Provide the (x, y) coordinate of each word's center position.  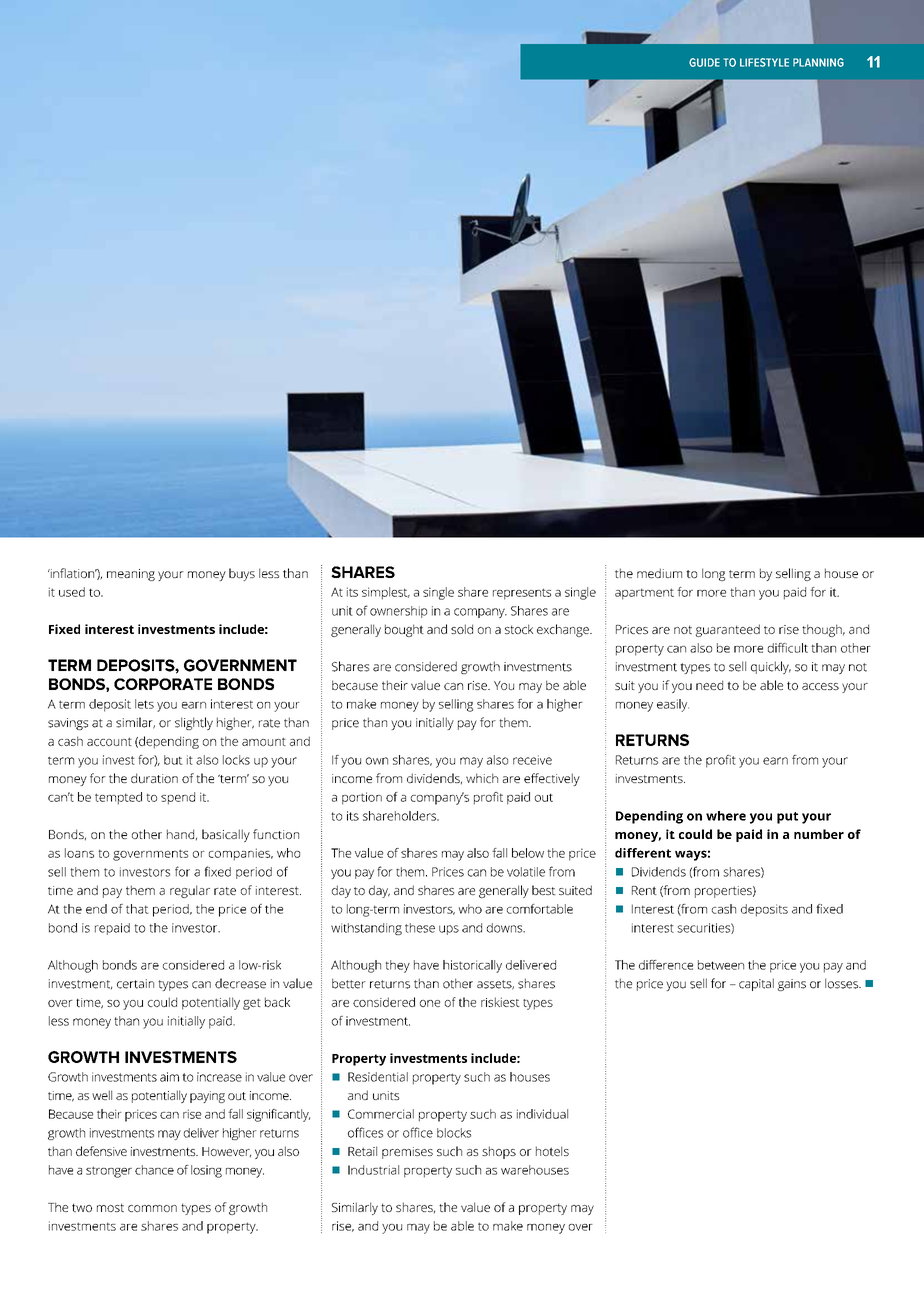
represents (522, 594)
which (482, 778)
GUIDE (704, 62)
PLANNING (818, 62)
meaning (131, 575)
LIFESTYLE (764, 62)
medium (659, 573)
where (726, 816)
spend (178, 798)
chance (154, 1170)
